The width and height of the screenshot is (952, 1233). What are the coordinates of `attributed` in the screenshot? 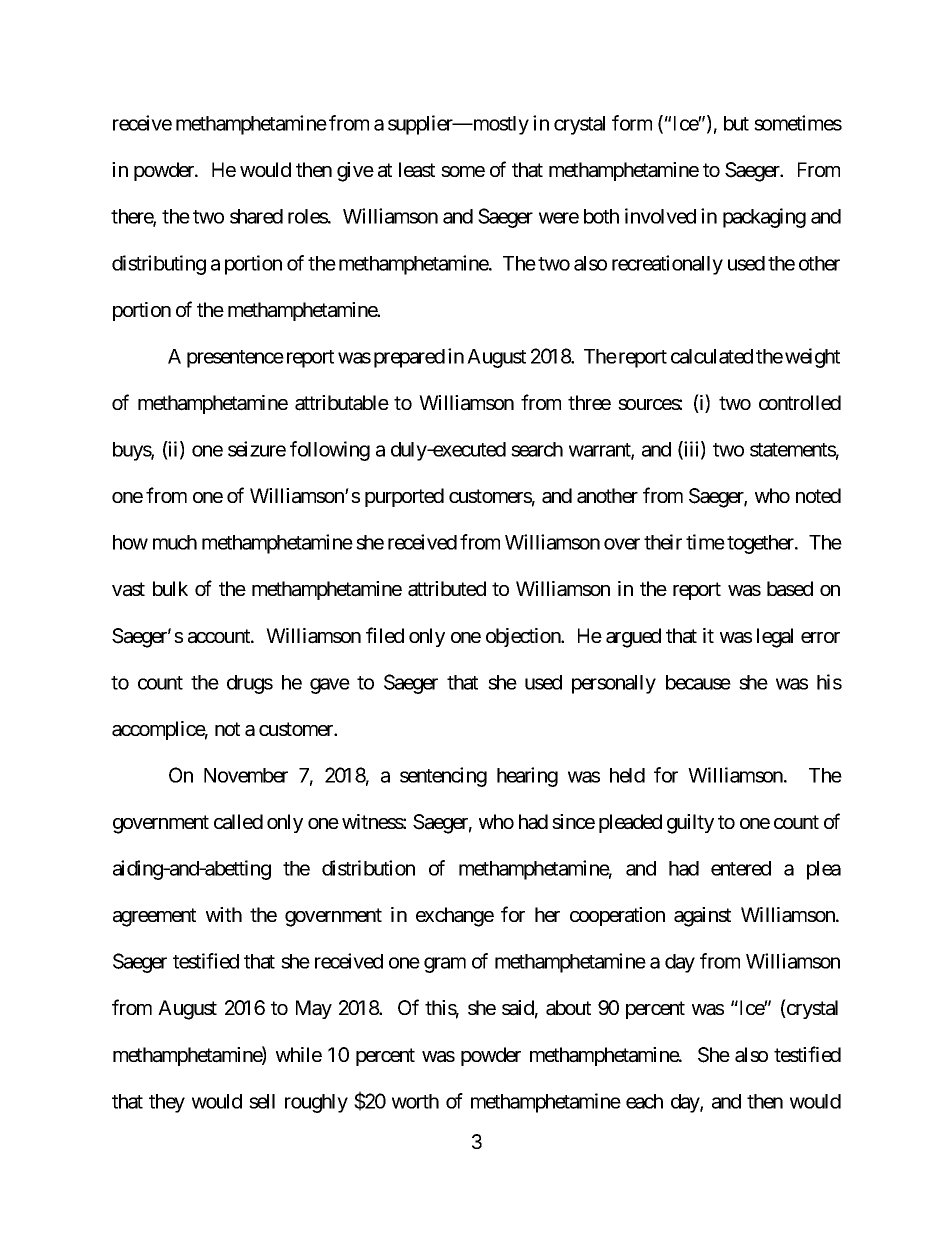 It's located at (447, 589).
